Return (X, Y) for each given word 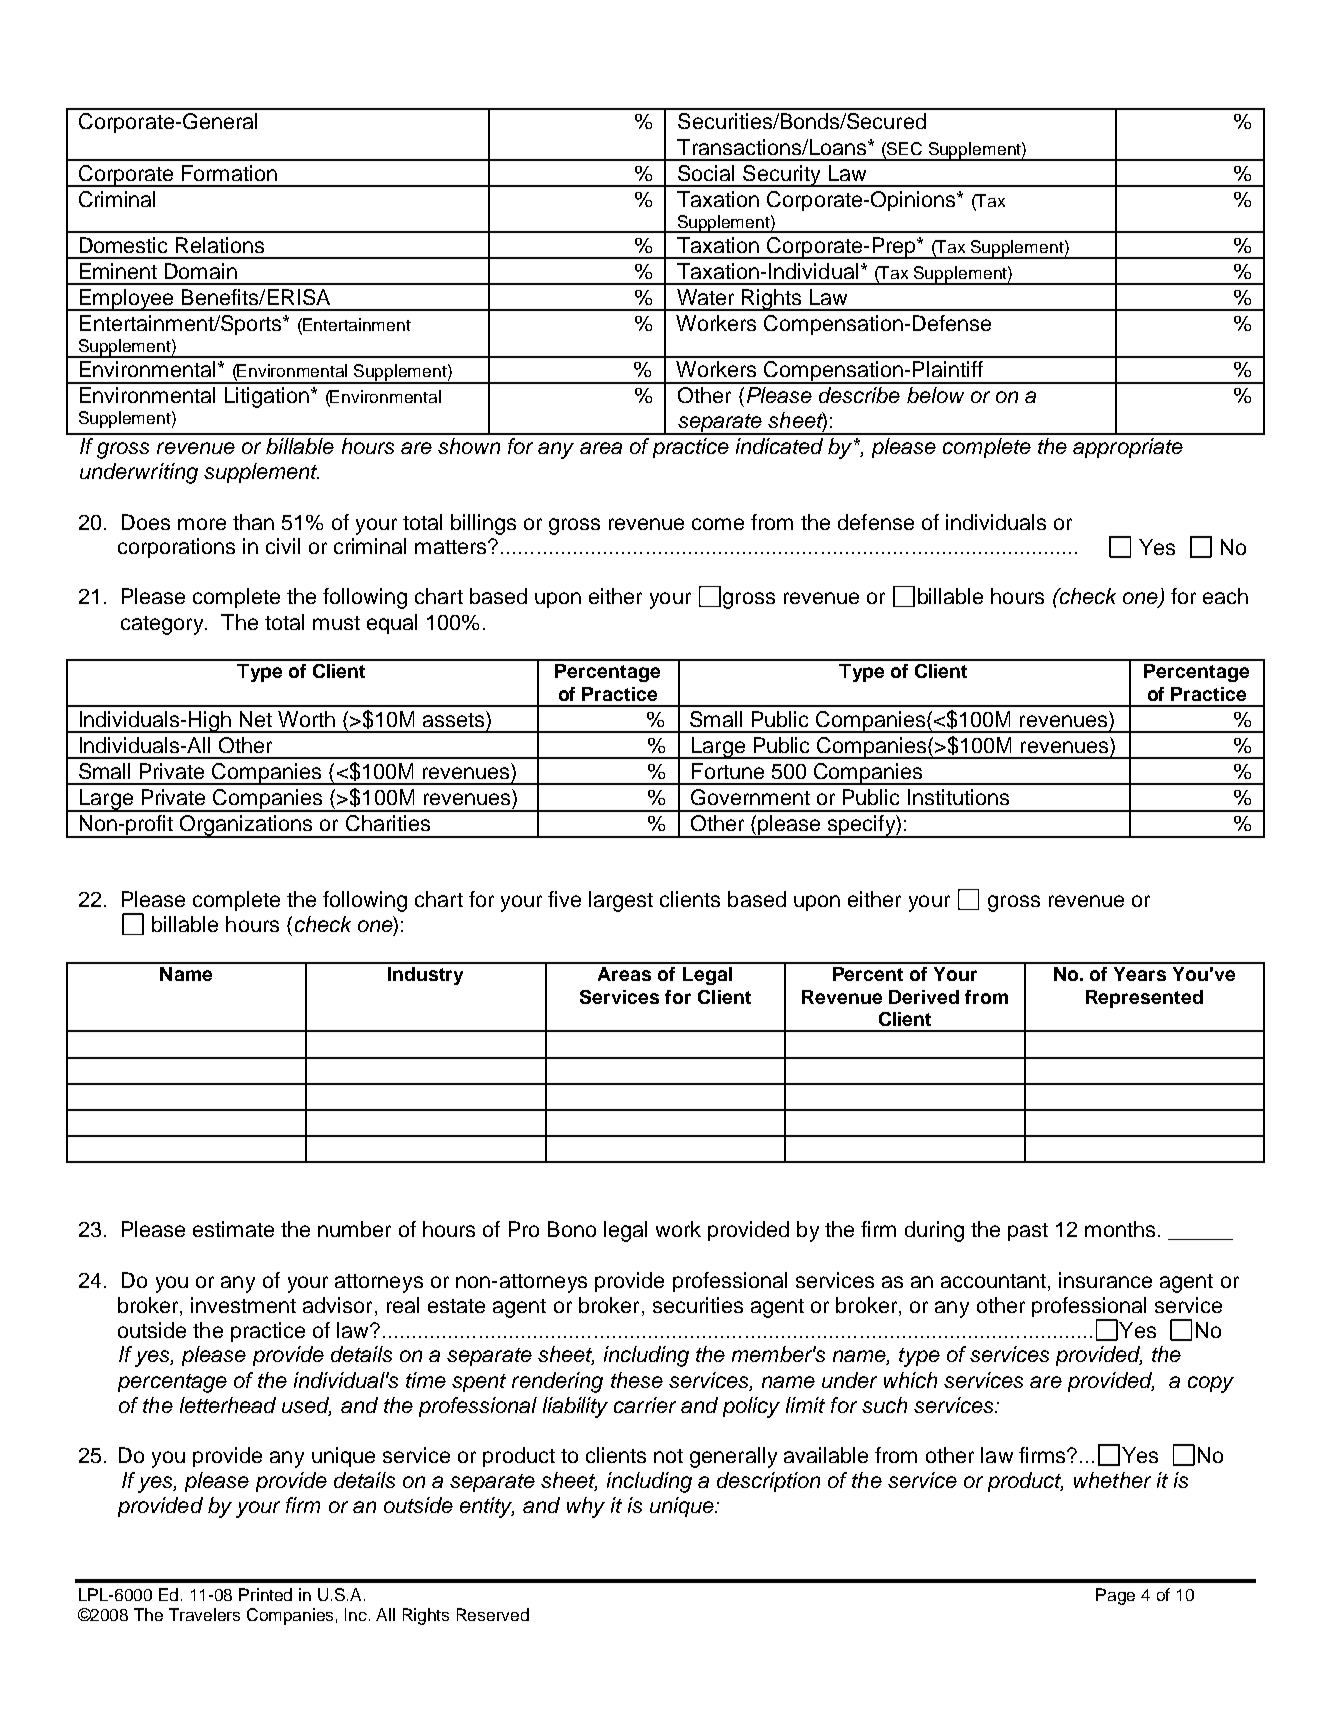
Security (782, 176)
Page (1115, 1596)
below (935, 395)
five (564, 899)
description (768, 1482)
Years (1140, 974)
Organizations (247, 826)
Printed (265, 1594)
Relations (220, 245)
